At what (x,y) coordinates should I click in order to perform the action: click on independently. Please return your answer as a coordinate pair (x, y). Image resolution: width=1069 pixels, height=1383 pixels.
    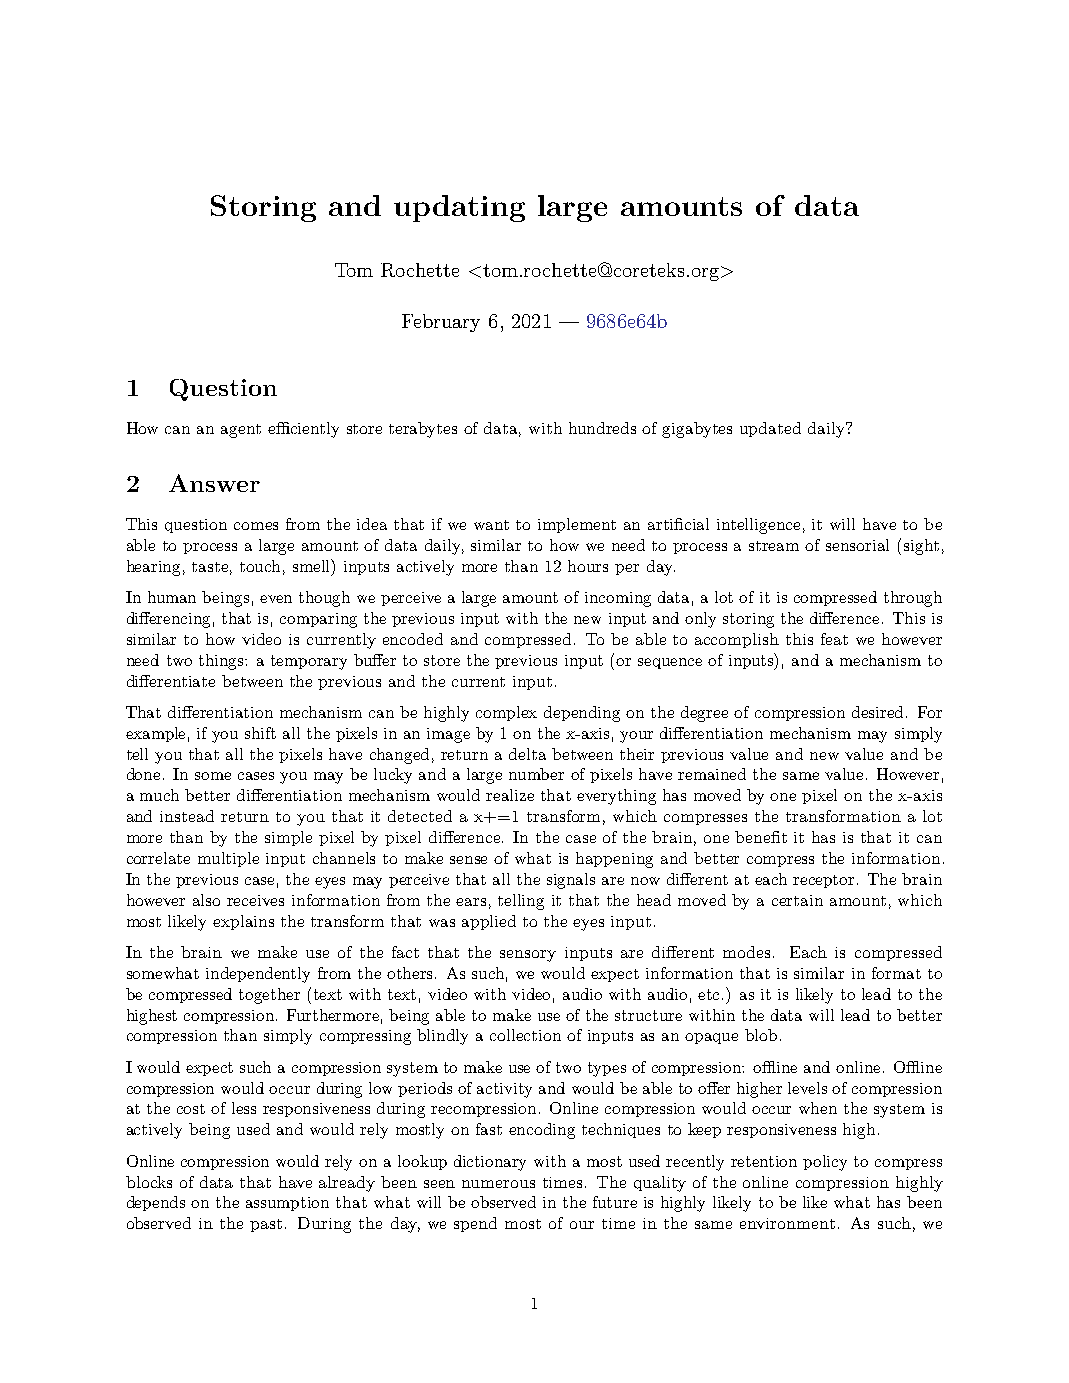
    Looking at the image, I should click on (258, 975).
